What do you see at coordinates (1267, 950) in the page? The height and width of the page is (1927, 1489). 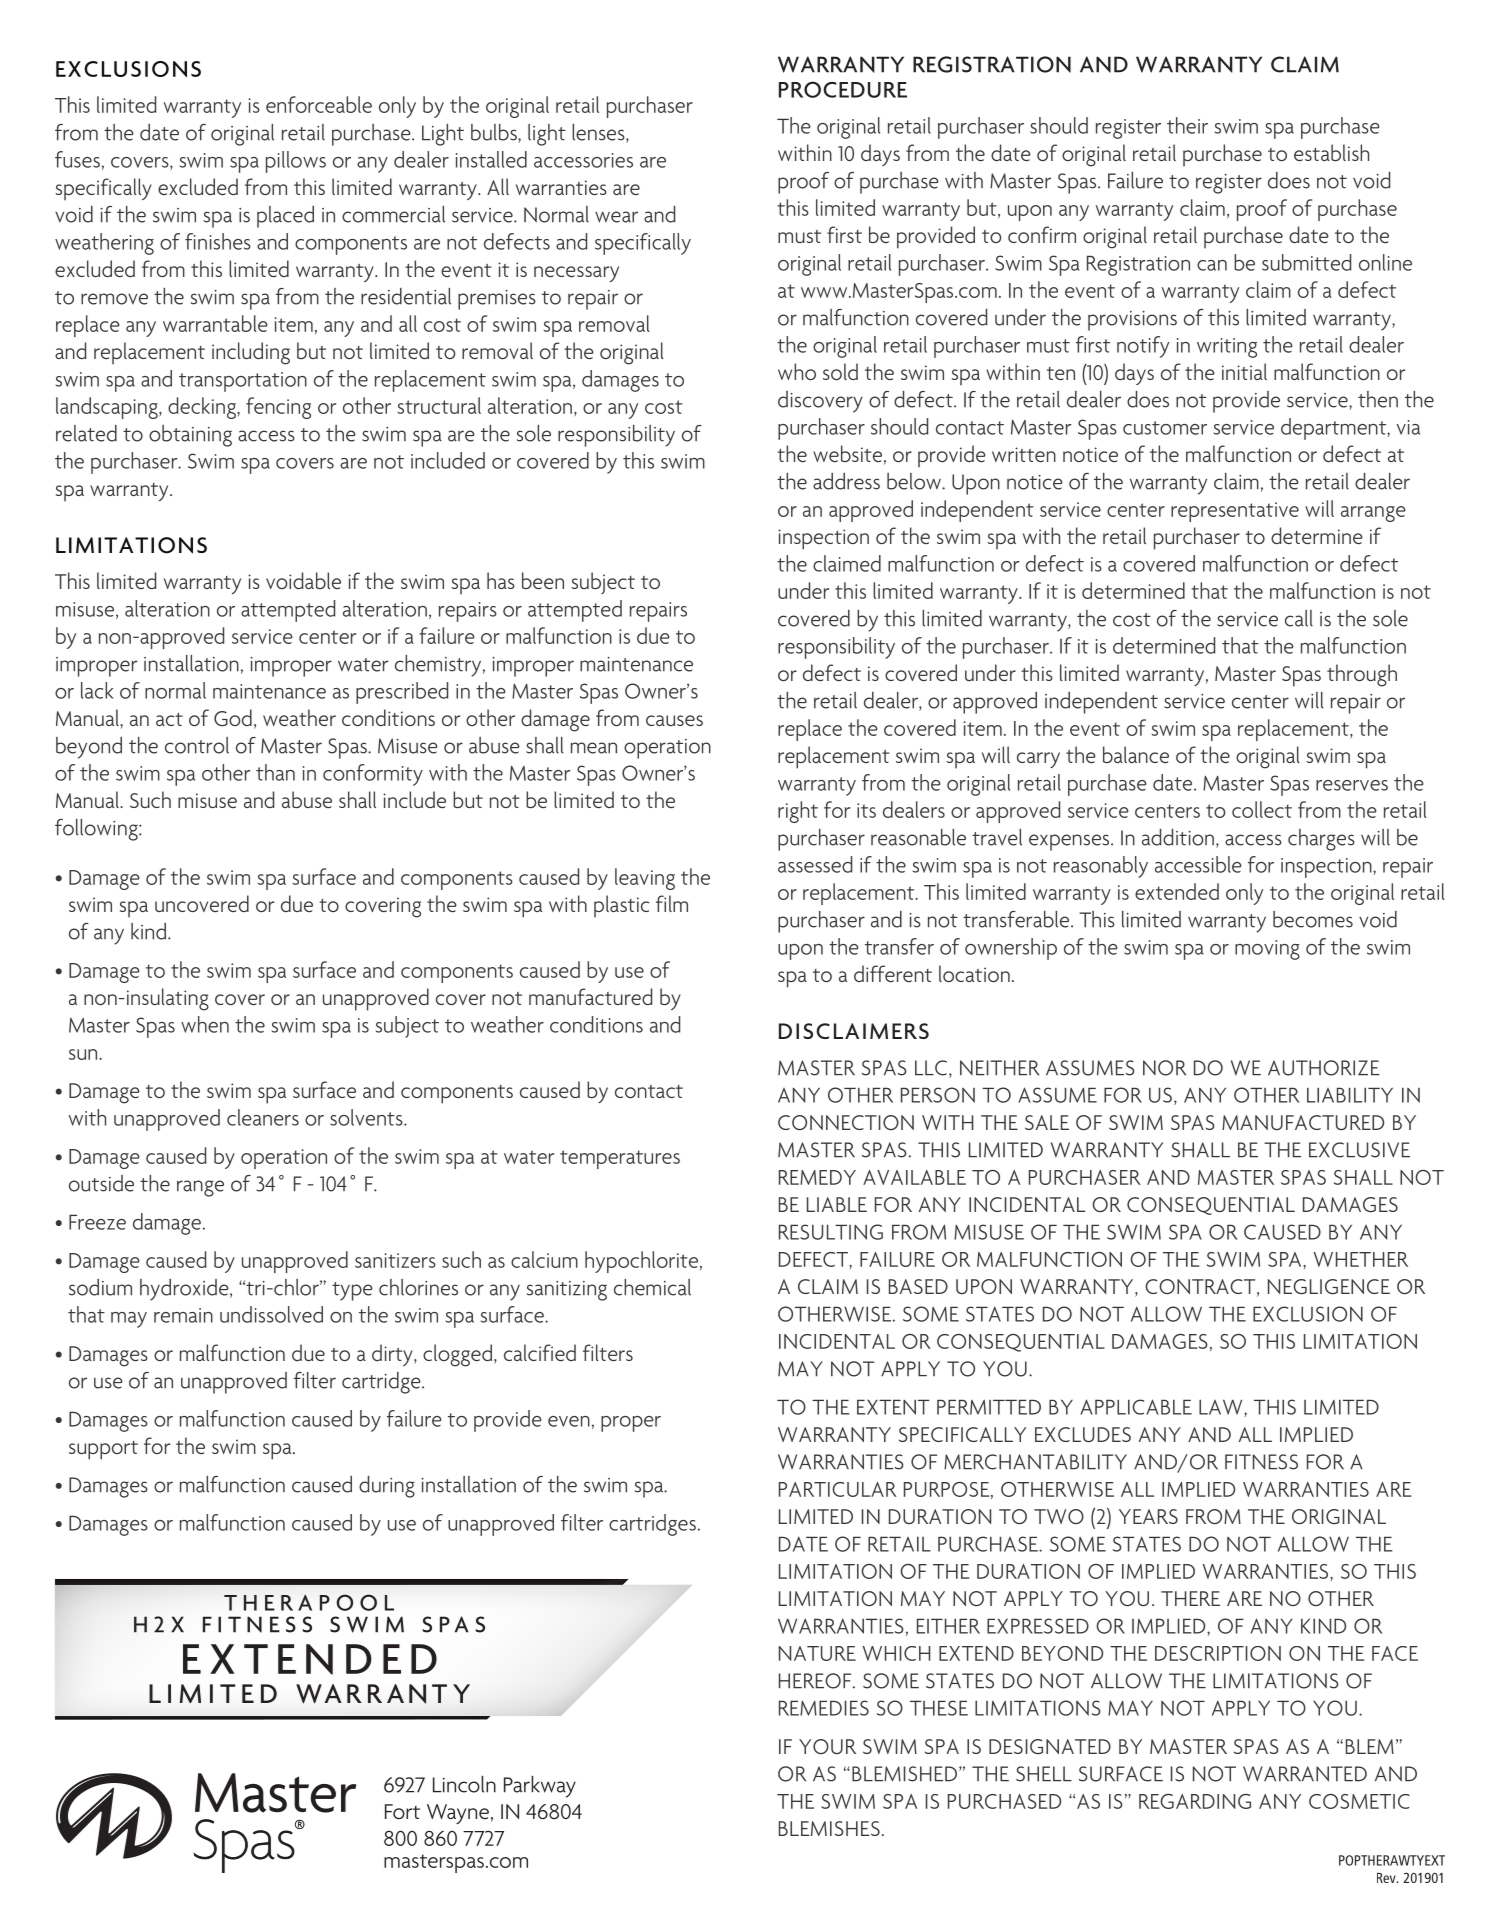 I see `moving` at bounding box center [1267, 950].
